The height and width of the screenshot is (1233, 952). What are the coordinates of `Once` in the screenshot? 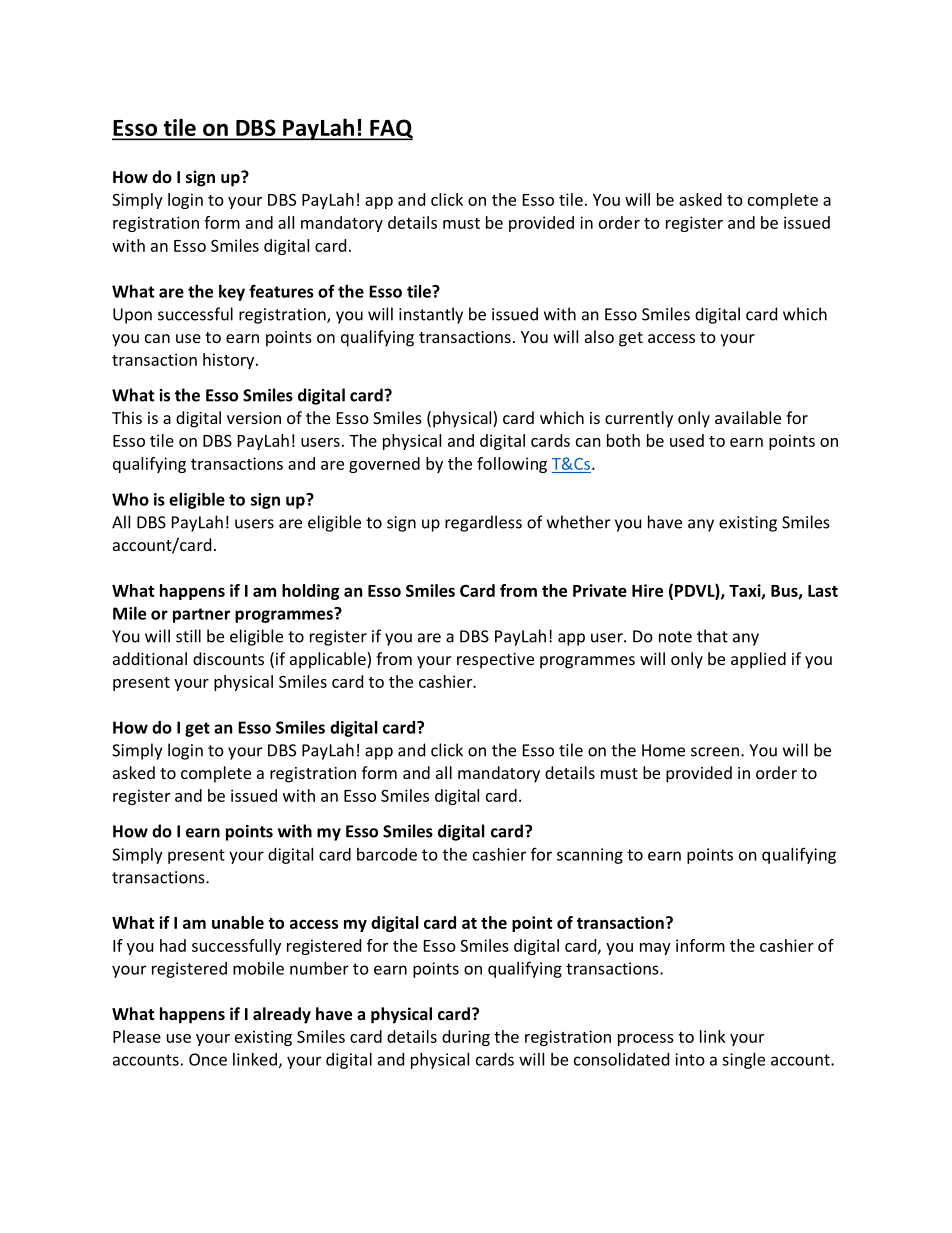 It's located at (208, 1059).
